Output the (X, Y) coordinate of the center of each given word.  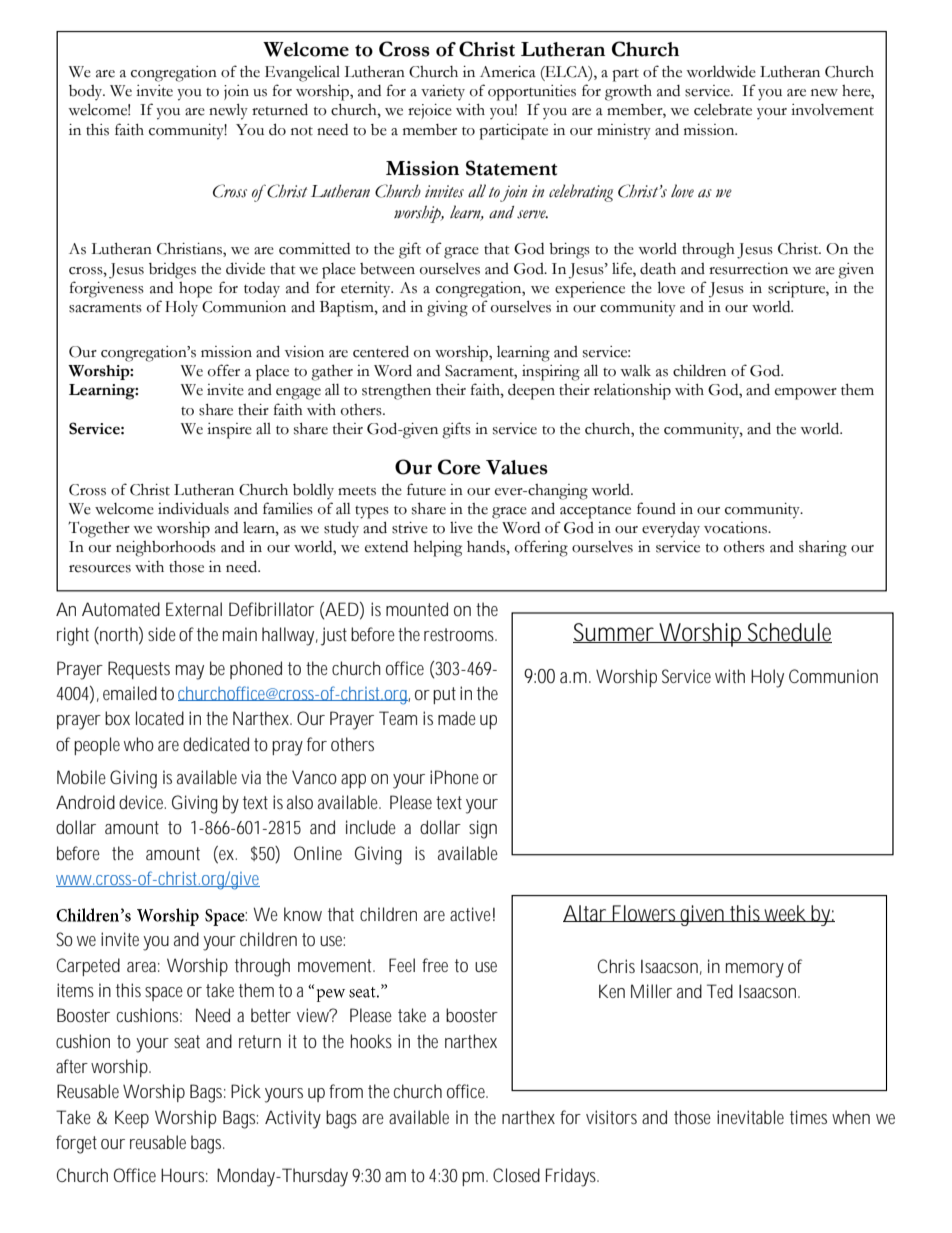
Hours (184, 1175)
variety (443, 92)
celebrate (723, 110)
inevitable (750, 1117)
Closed (516, 1175)
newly (228, 111)
